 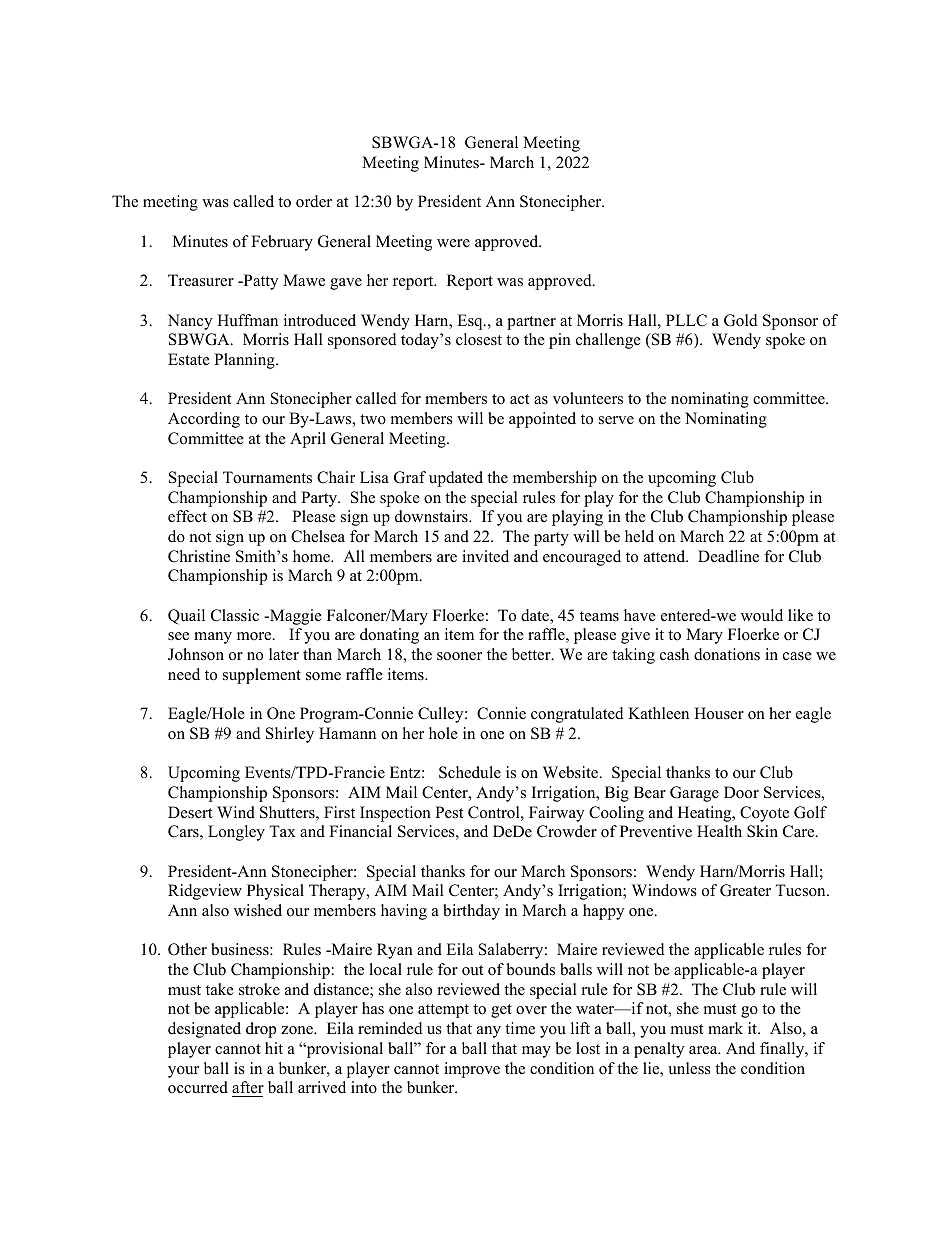 What do you see at coordinates (453, 243) in the document?
I see `were` at bounding box center [453, 243].
